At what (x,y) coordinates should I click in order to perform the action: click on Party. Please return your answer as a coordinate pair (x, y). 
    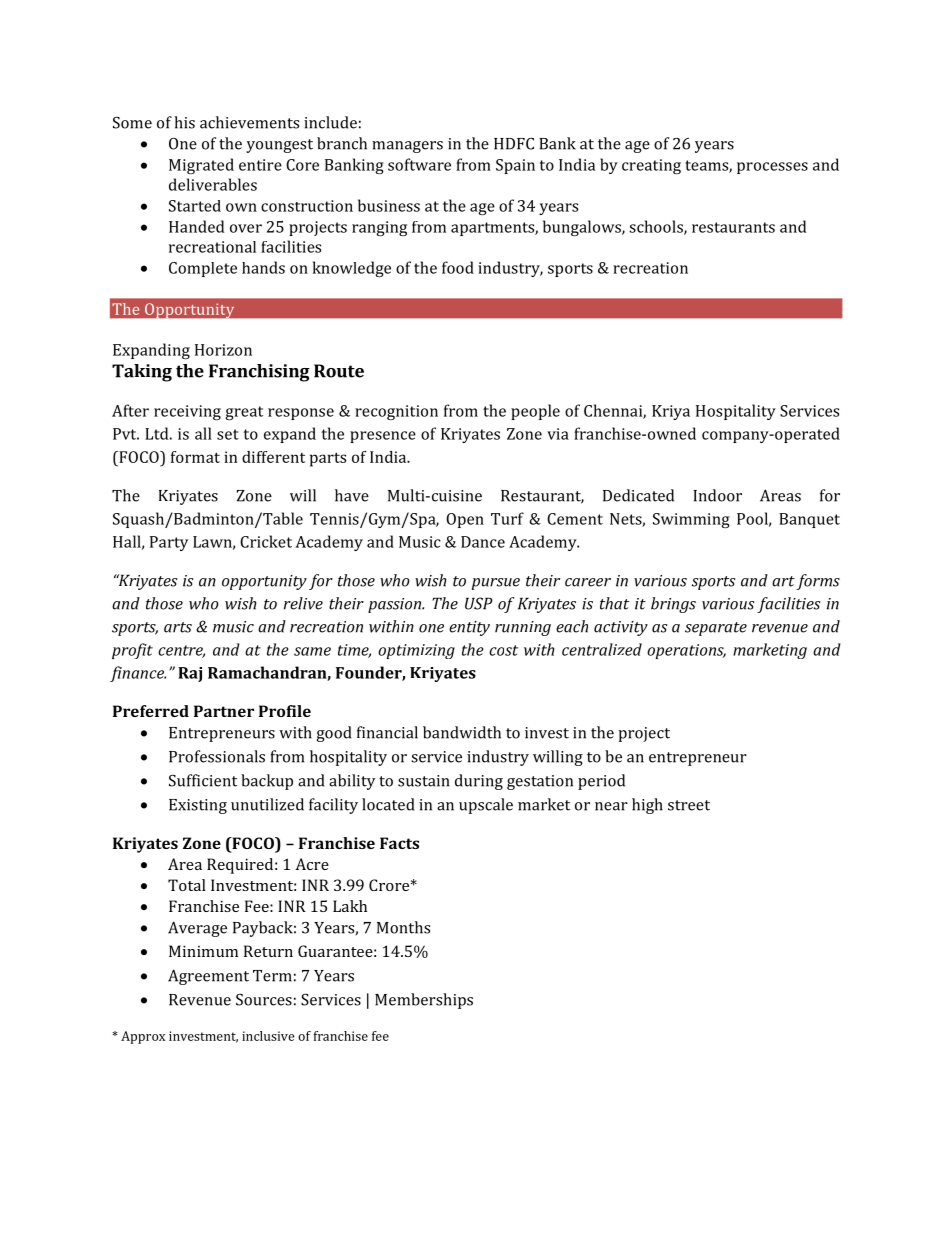
    Looking at the image, I should click on (169, 543).
